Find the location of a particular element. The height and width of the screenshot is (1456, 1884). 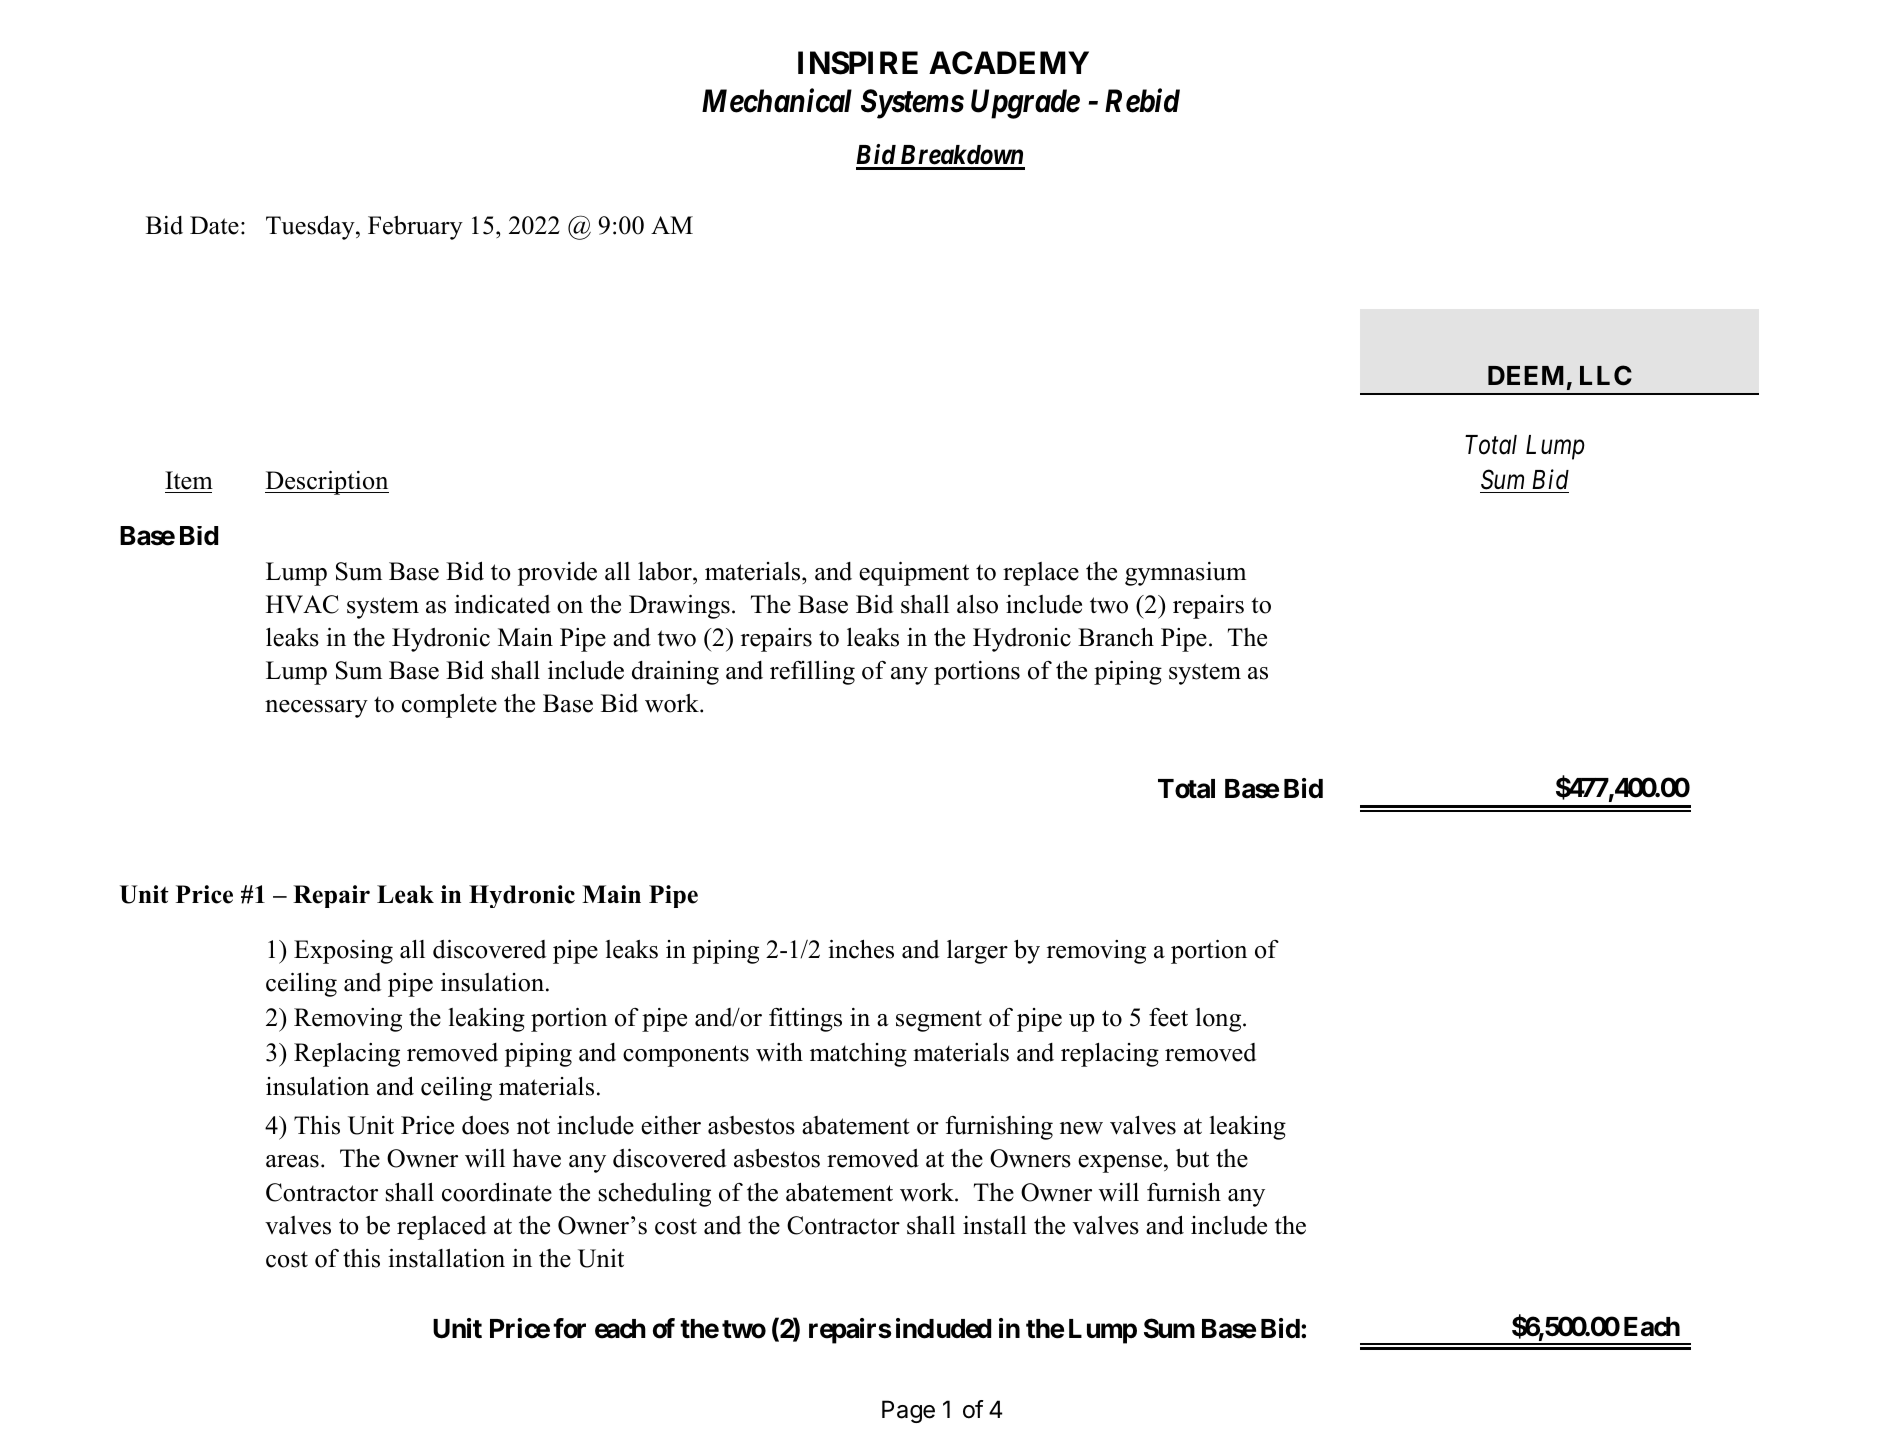

INSPIRE is located at coordinates (858, 63).
